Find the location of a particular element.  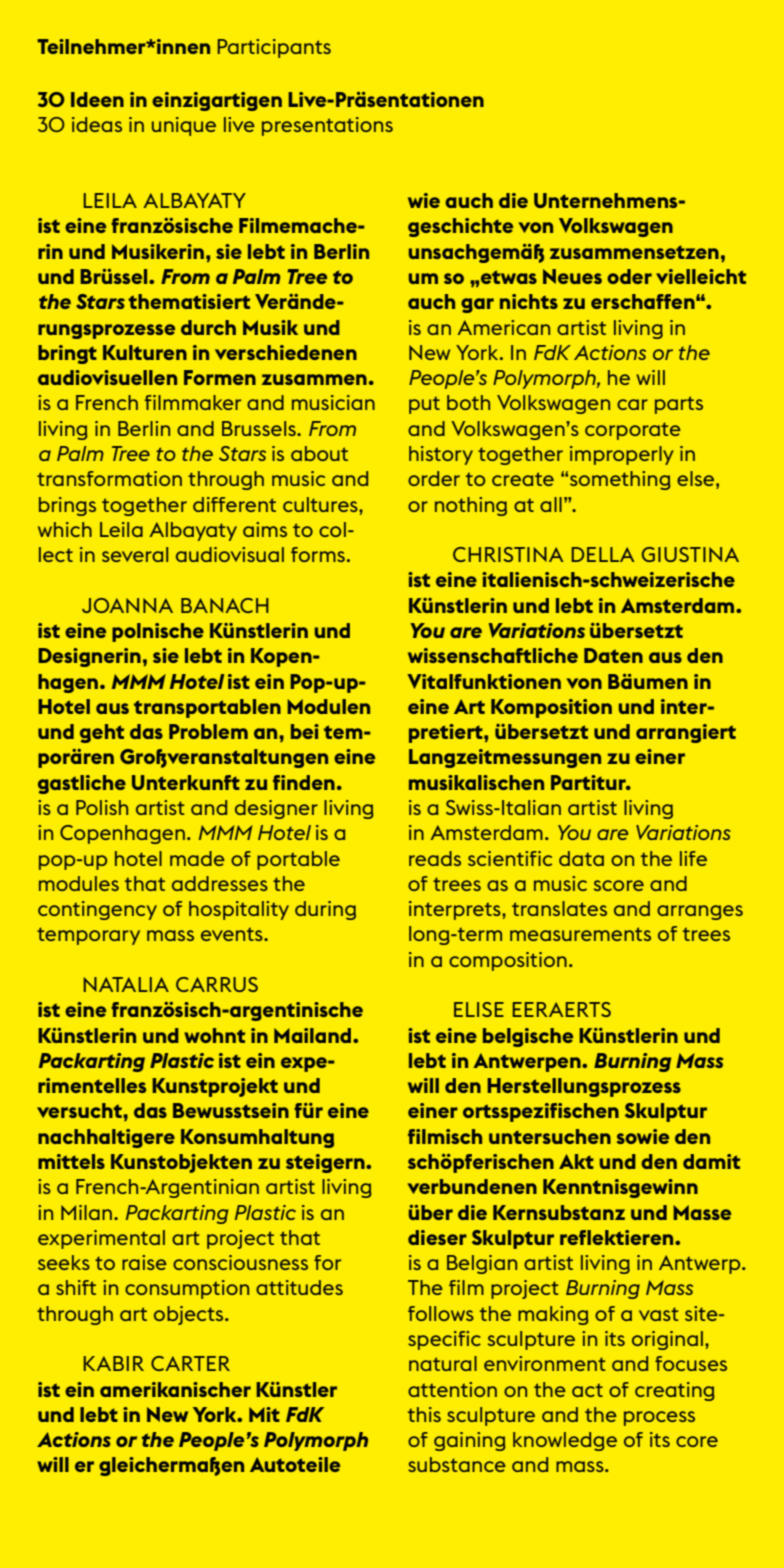

Daten is located at coordinates (613, 655).
